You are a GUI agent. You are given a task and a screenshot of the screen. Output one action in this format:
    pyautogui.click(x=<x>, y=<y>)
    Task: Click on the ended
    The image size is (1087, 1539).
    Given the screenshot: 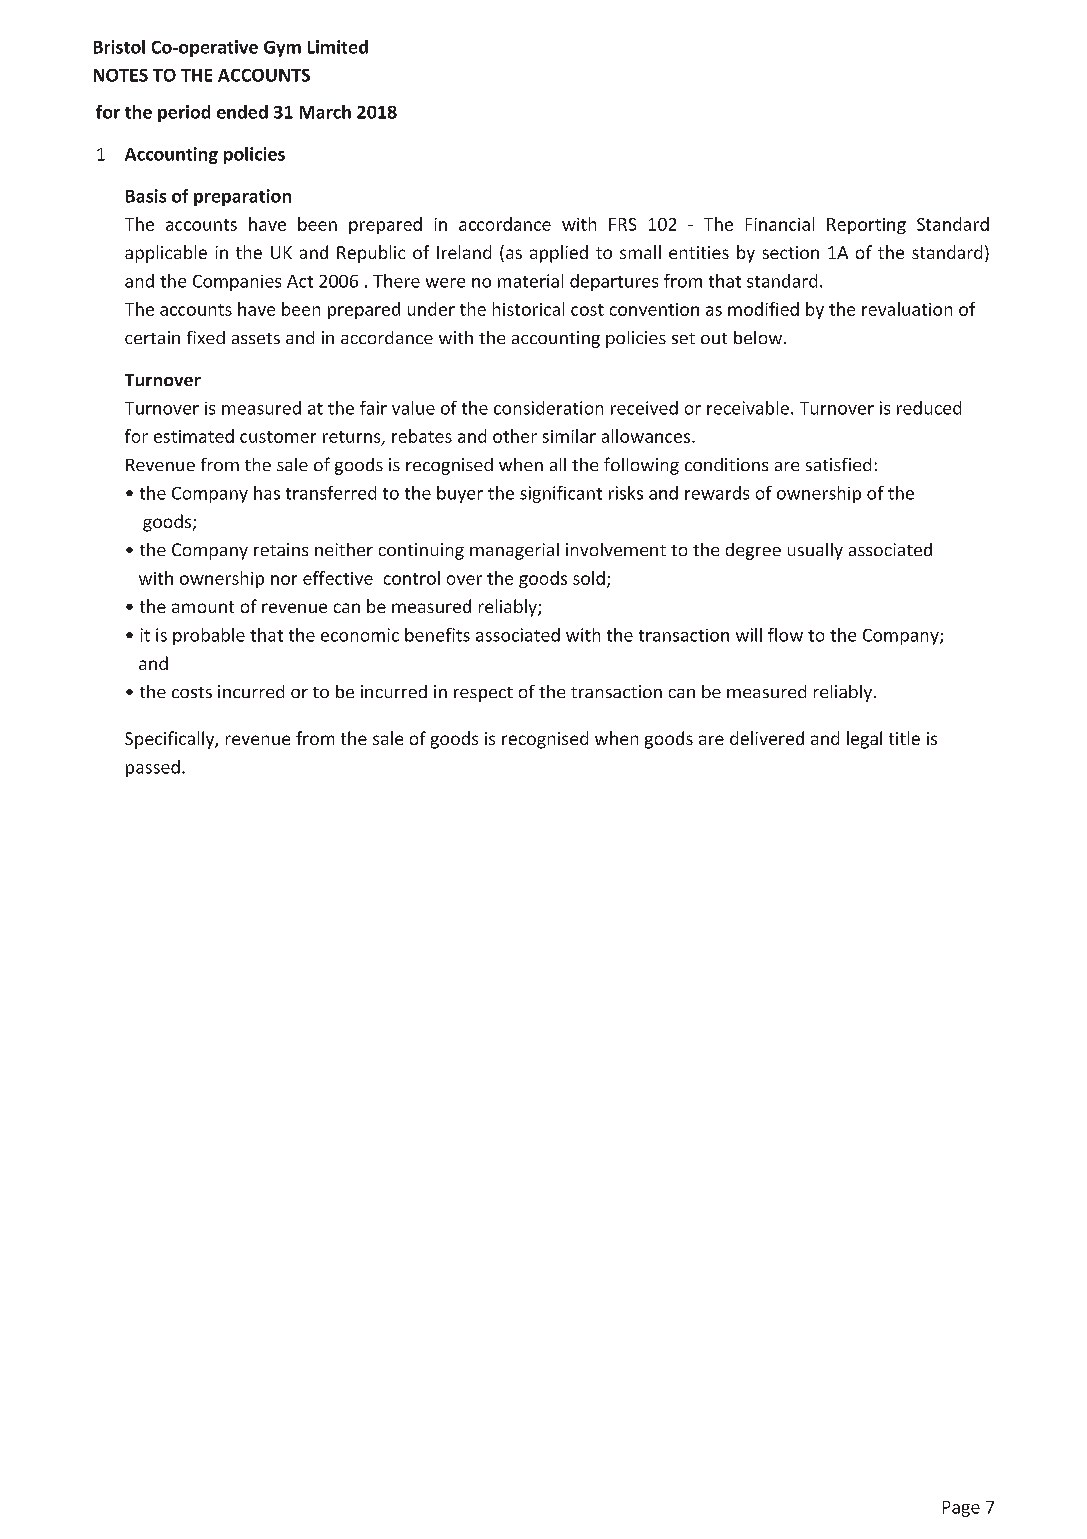 What is the action you would take?
    pyautogui.click(x=242, y=112)
